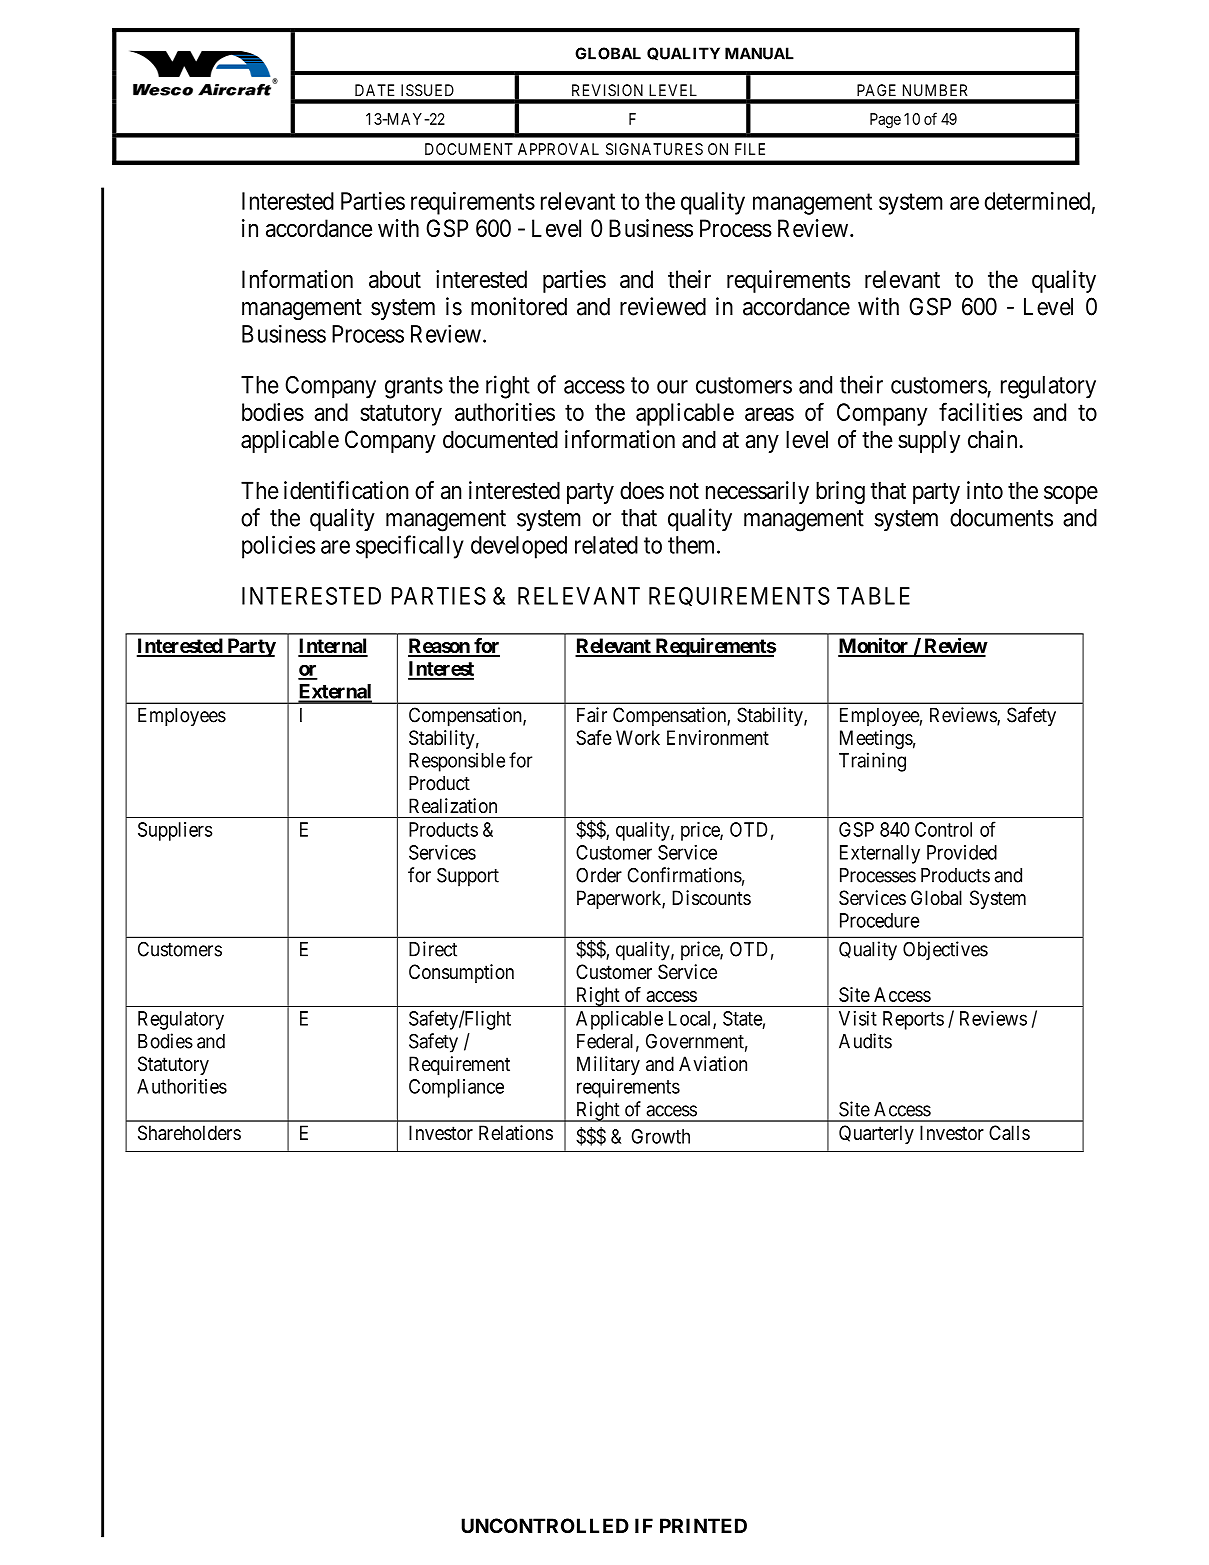  Describe the element at coordinates (395, 279) in the screenshot. I see `about` at that location.
